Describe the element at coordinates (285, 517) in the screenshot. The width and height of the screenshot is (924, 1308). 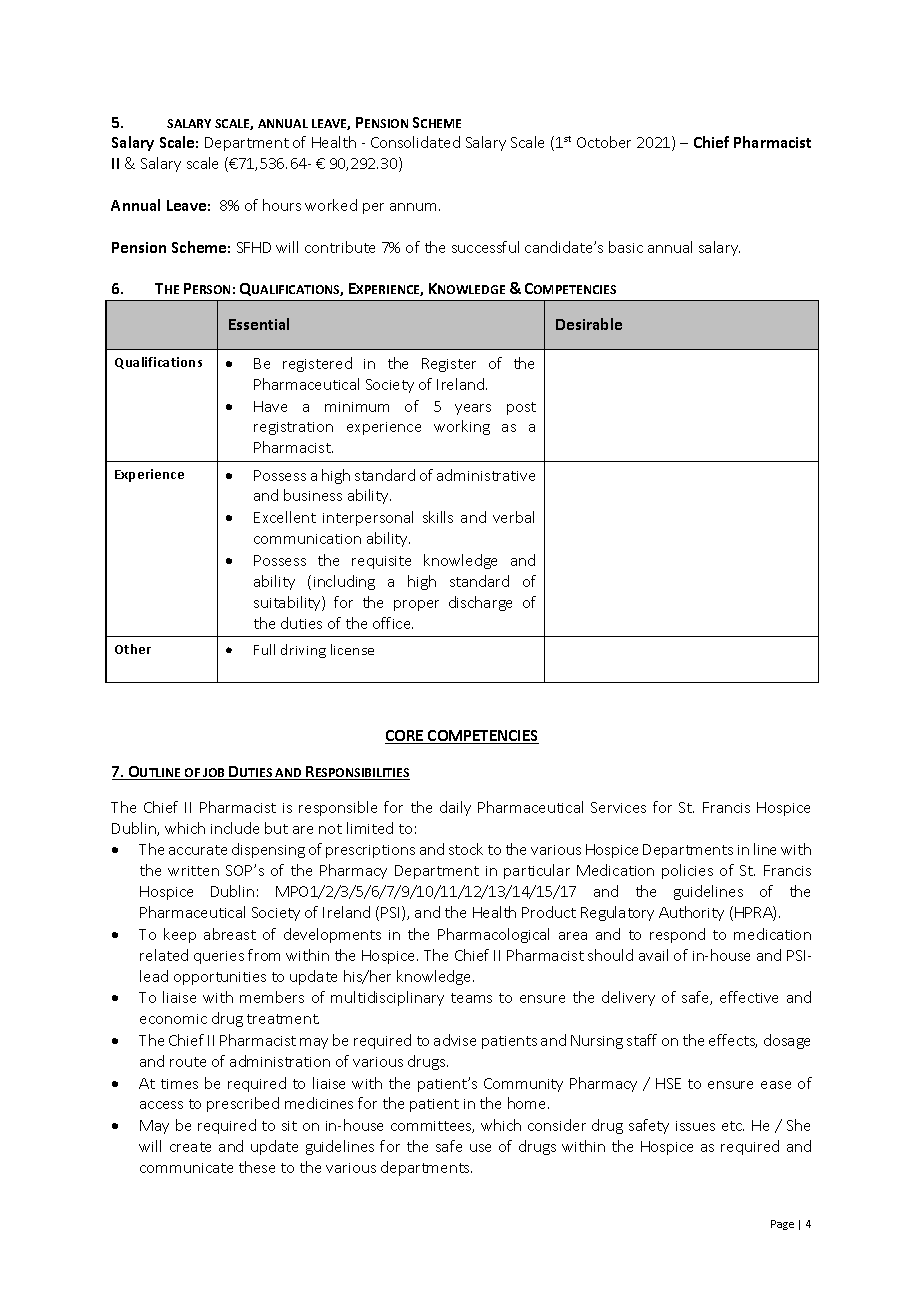
I see `Excellent` at that location.
